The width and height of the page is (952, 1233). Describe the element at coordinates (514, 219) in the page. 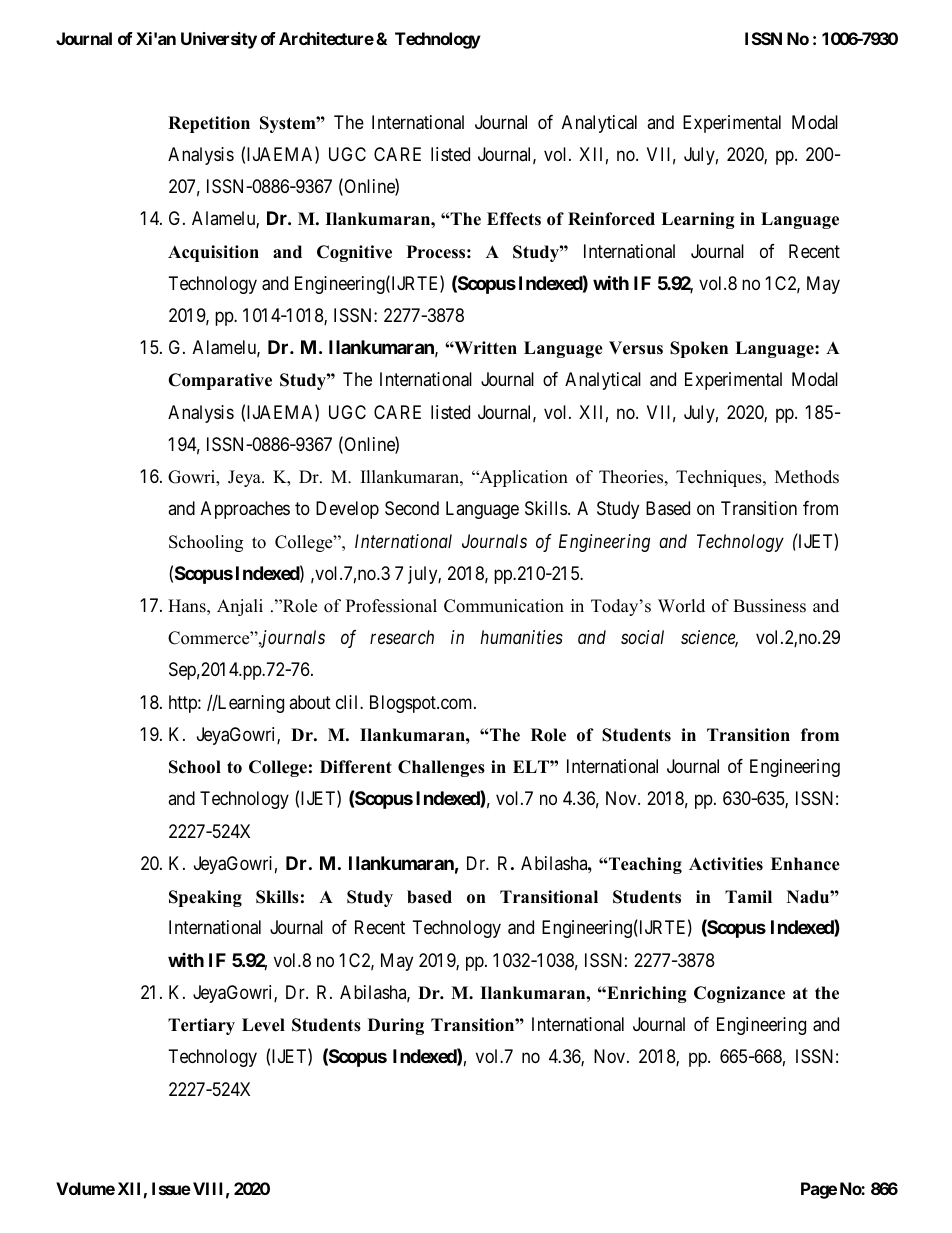

I see `Effects` at that location.
